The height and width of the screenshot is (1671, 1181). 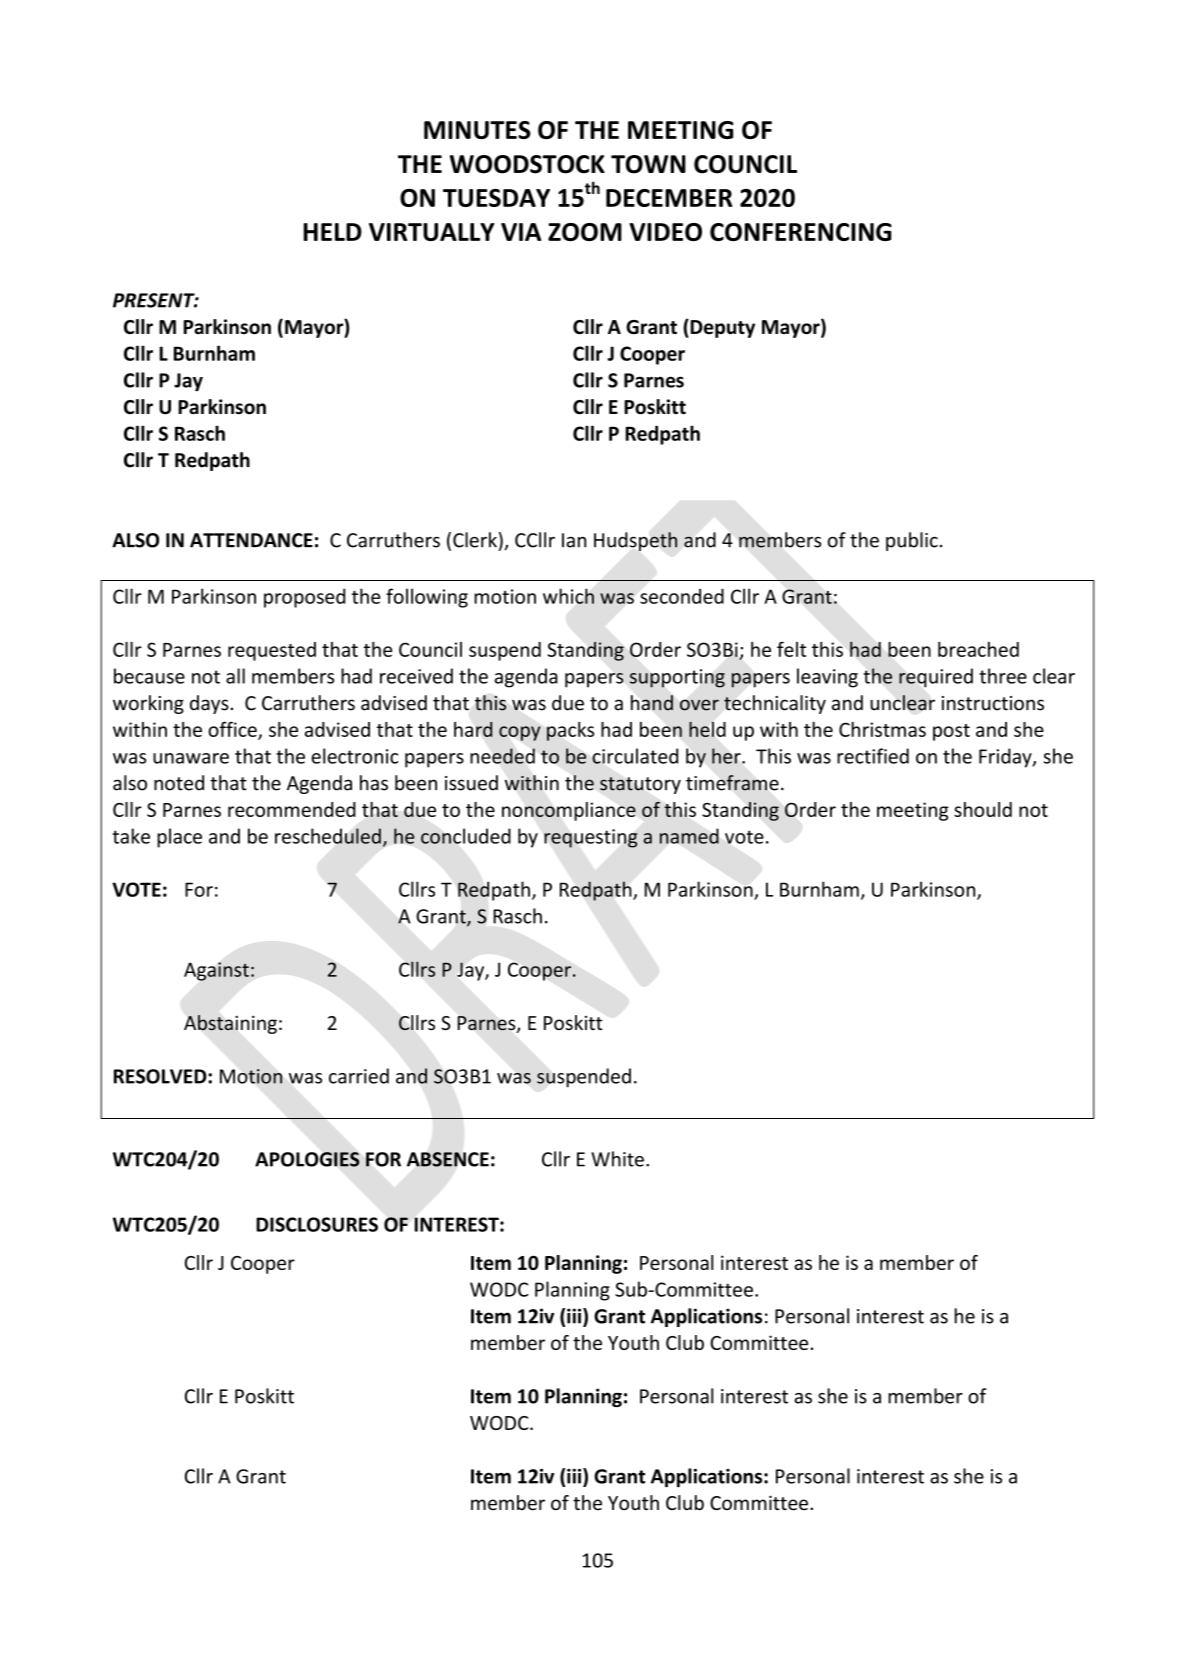 I want to click on public, so click(x=912, y=541).
